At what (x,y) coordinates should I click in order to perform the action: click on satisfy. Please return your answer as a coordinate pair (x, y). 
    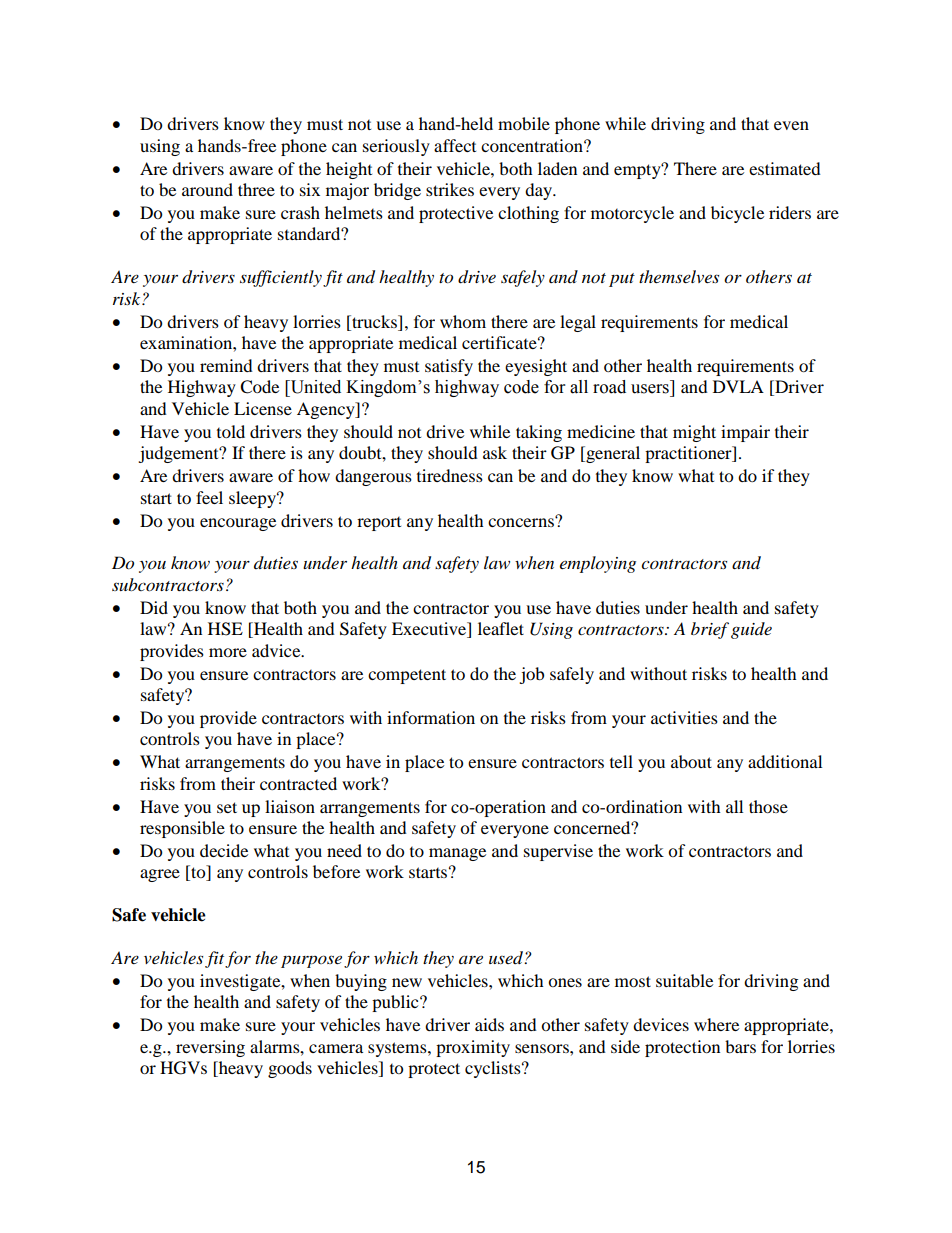
    Looking at the image, I should click on (449, 367).
